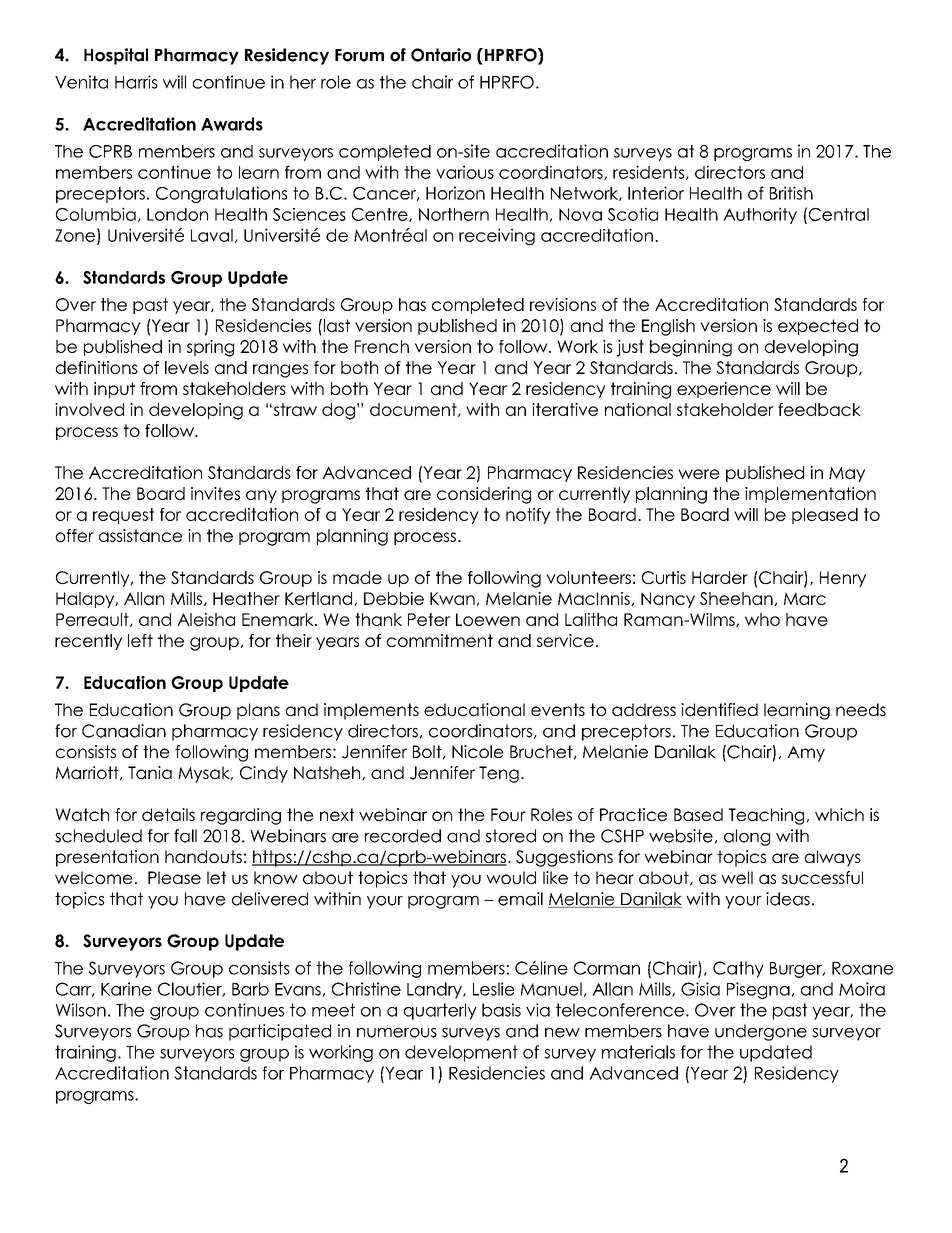 The height and width of the screenshot is (1233, 952). I want to click on considering, so click(484, 495).
